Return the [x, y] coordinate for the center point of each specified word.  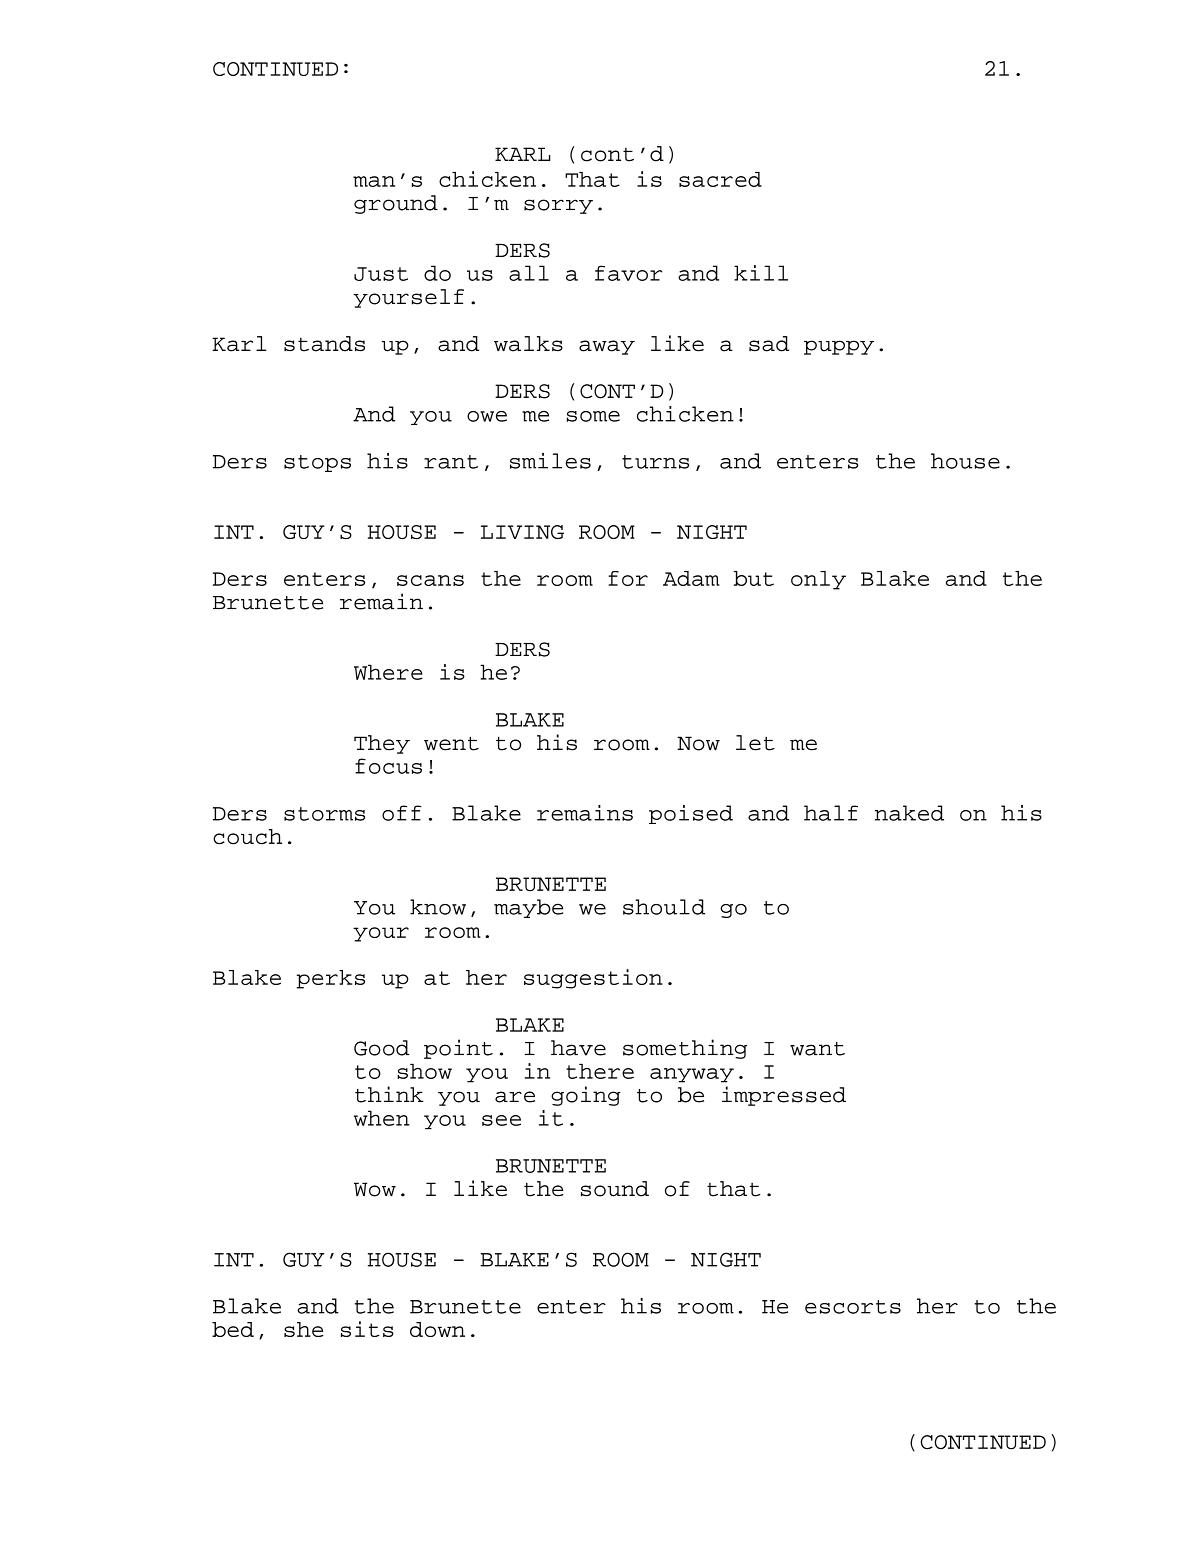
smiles [550, 461]
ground [396, 204]
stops [317, 463]
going [586, 1096]
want [817, 1049]
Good [382, 1048]
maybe [528, 908]
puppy [839, 347]
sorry [558, 206]
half [831, 813]
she [303, 1329]
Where [388, 672]
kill [761, 273]
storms [324, 814]
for [628, 578]
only [818, 580]
